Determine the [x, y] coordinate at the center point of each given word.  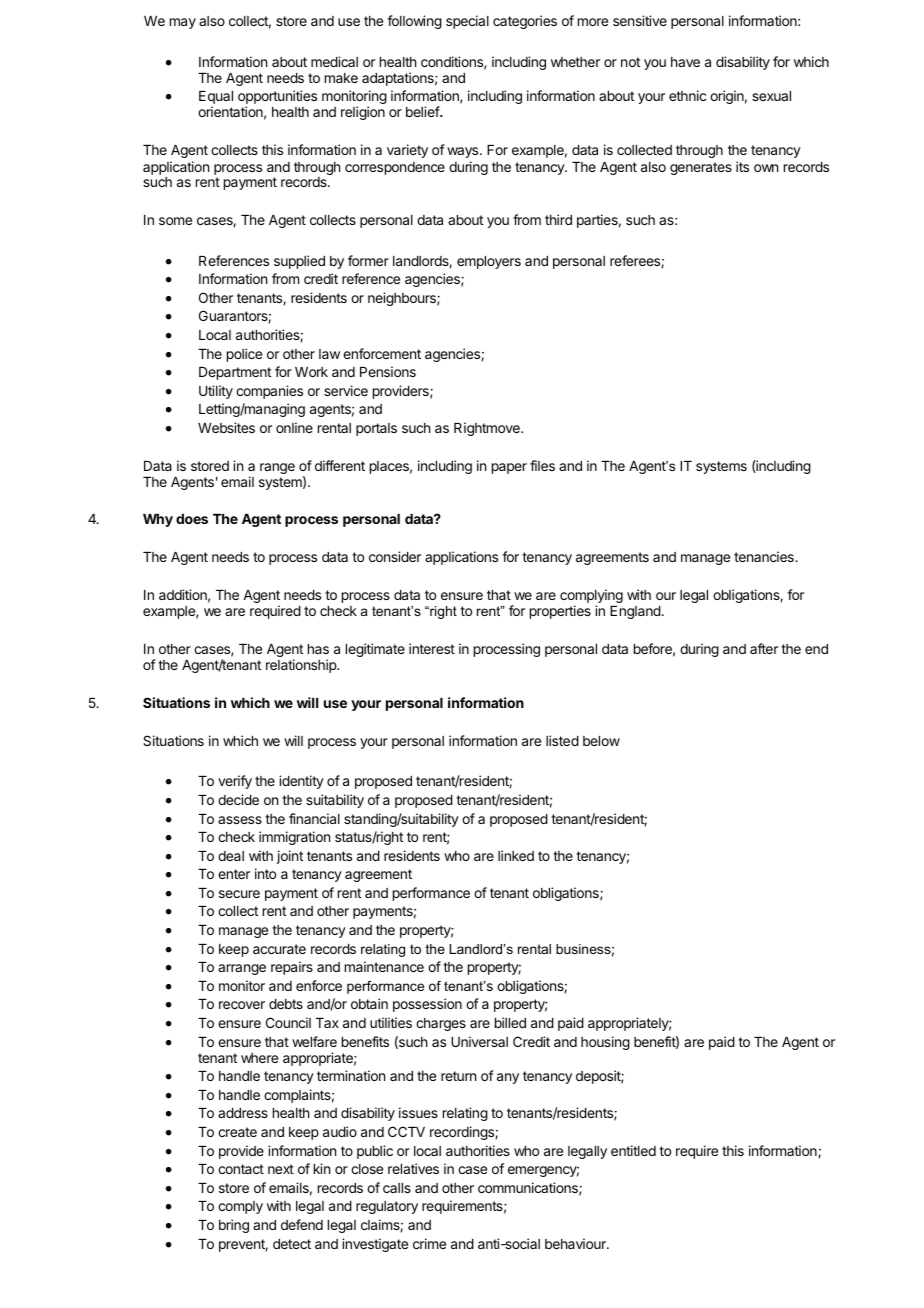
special [467, 22]
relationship [302, 666]
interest [432, 648]
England [635, 612]
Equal [216, 99]
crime [429, 1243]
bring [234, 1226]
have [685, 62]
